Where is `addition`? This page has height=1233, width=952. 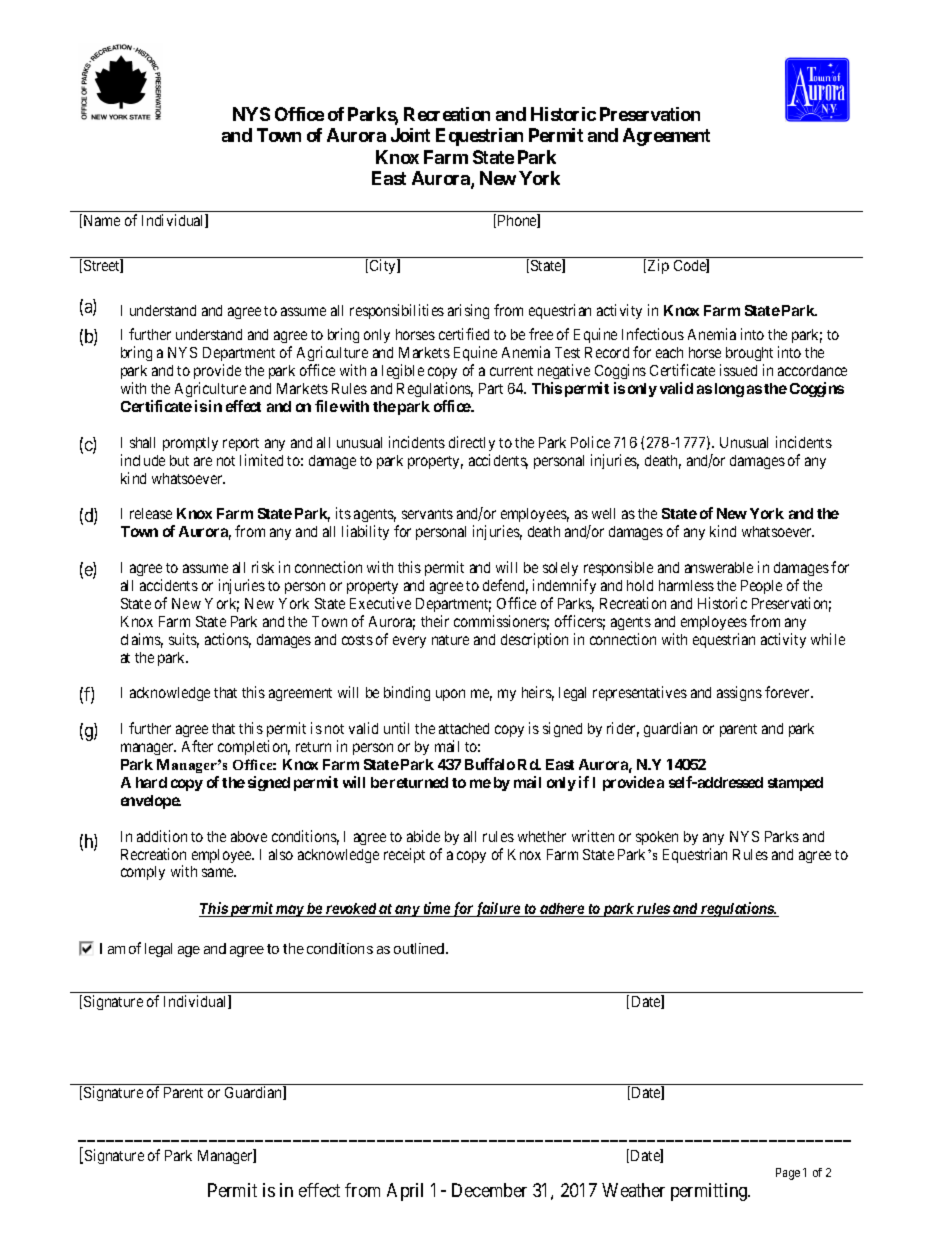
addition is located at coordinates (162, 836).
